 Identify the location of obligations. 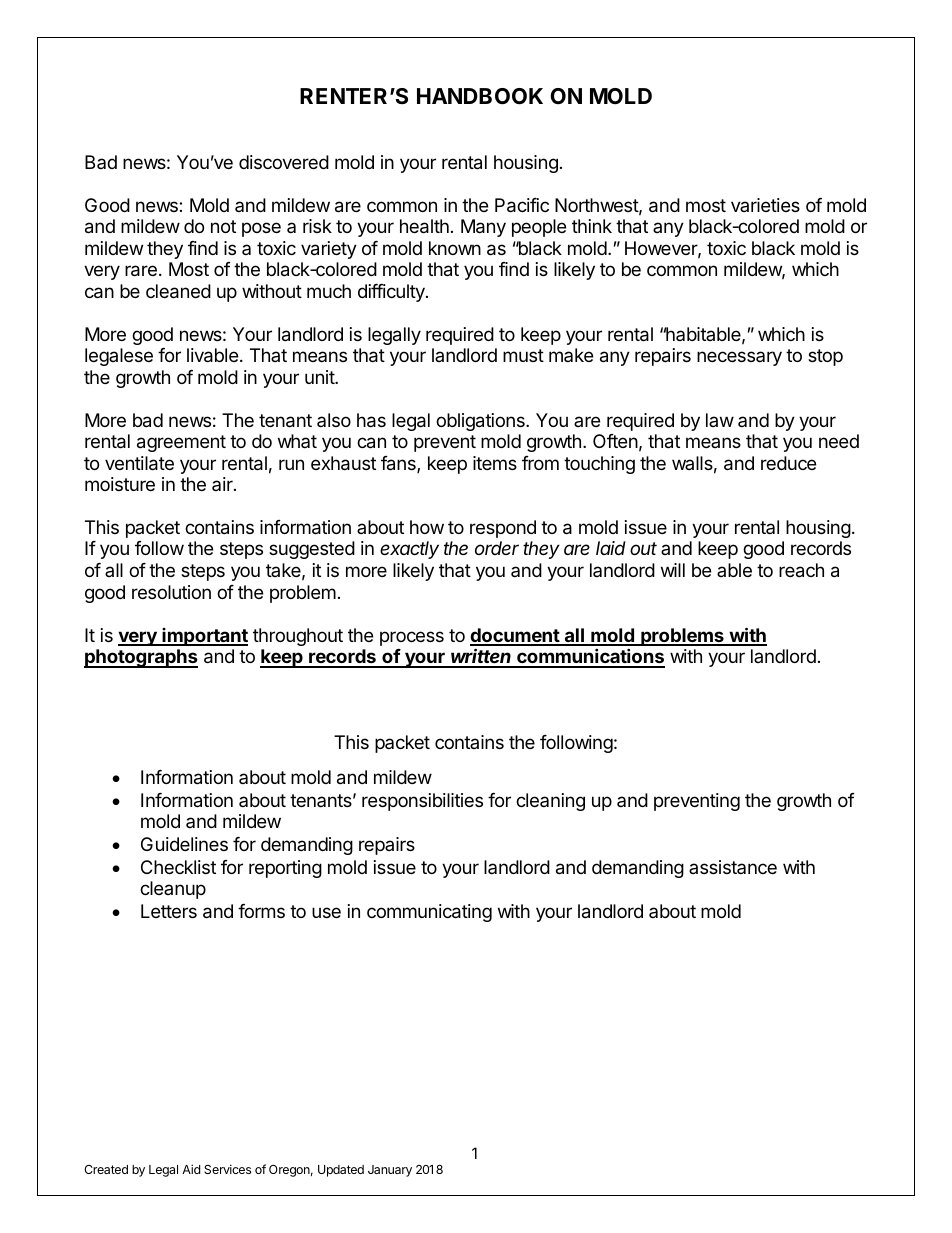
(481, 422).
